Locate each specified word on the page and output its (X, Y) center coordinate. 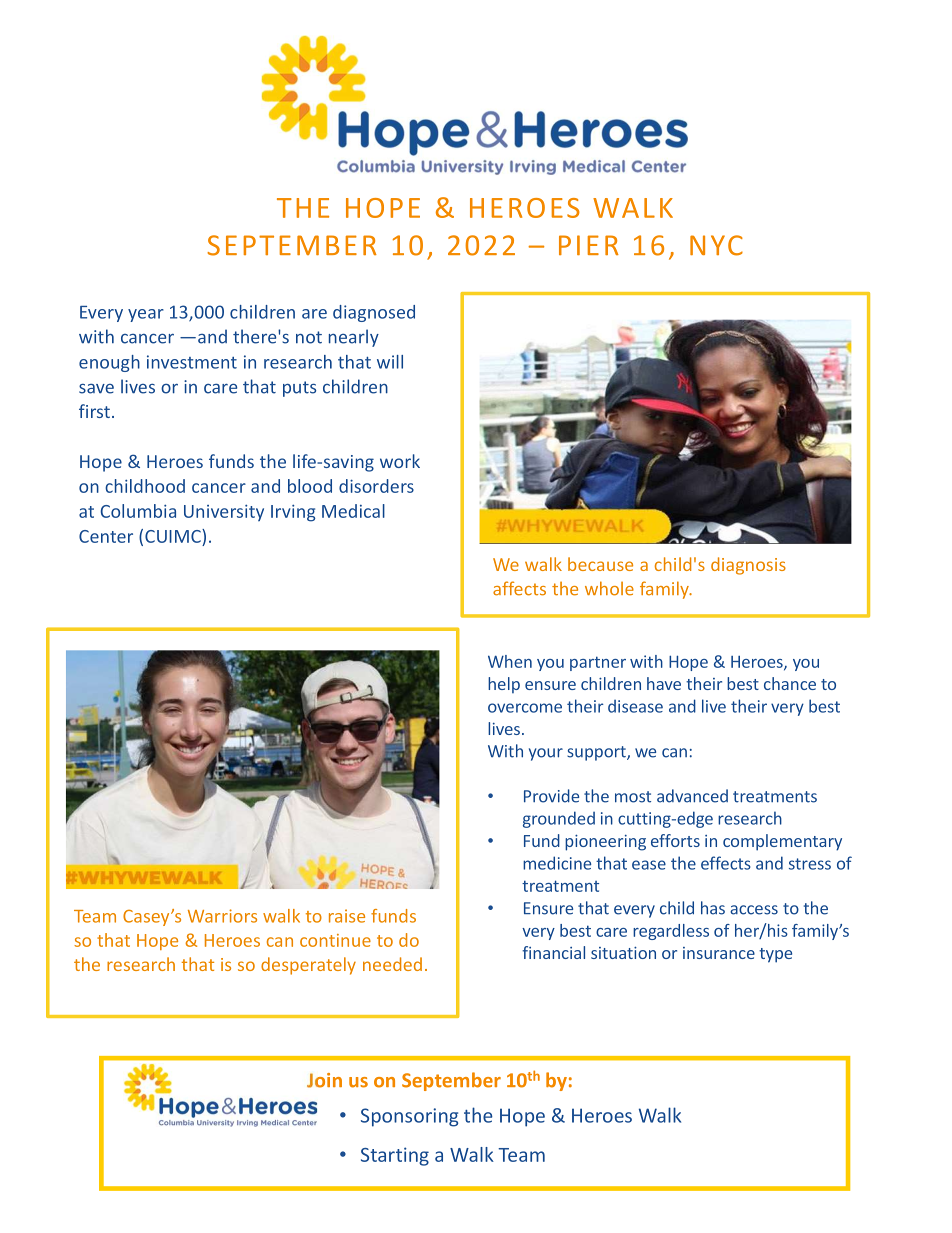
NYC (716, 245)
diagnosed (374, 313)
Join (324, 1080)
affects (519, 588)
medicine (557, 863)
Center (106, 536)
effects (726, 863)
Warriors (222, 916)
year (146, 315)
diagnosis (748, 566)
